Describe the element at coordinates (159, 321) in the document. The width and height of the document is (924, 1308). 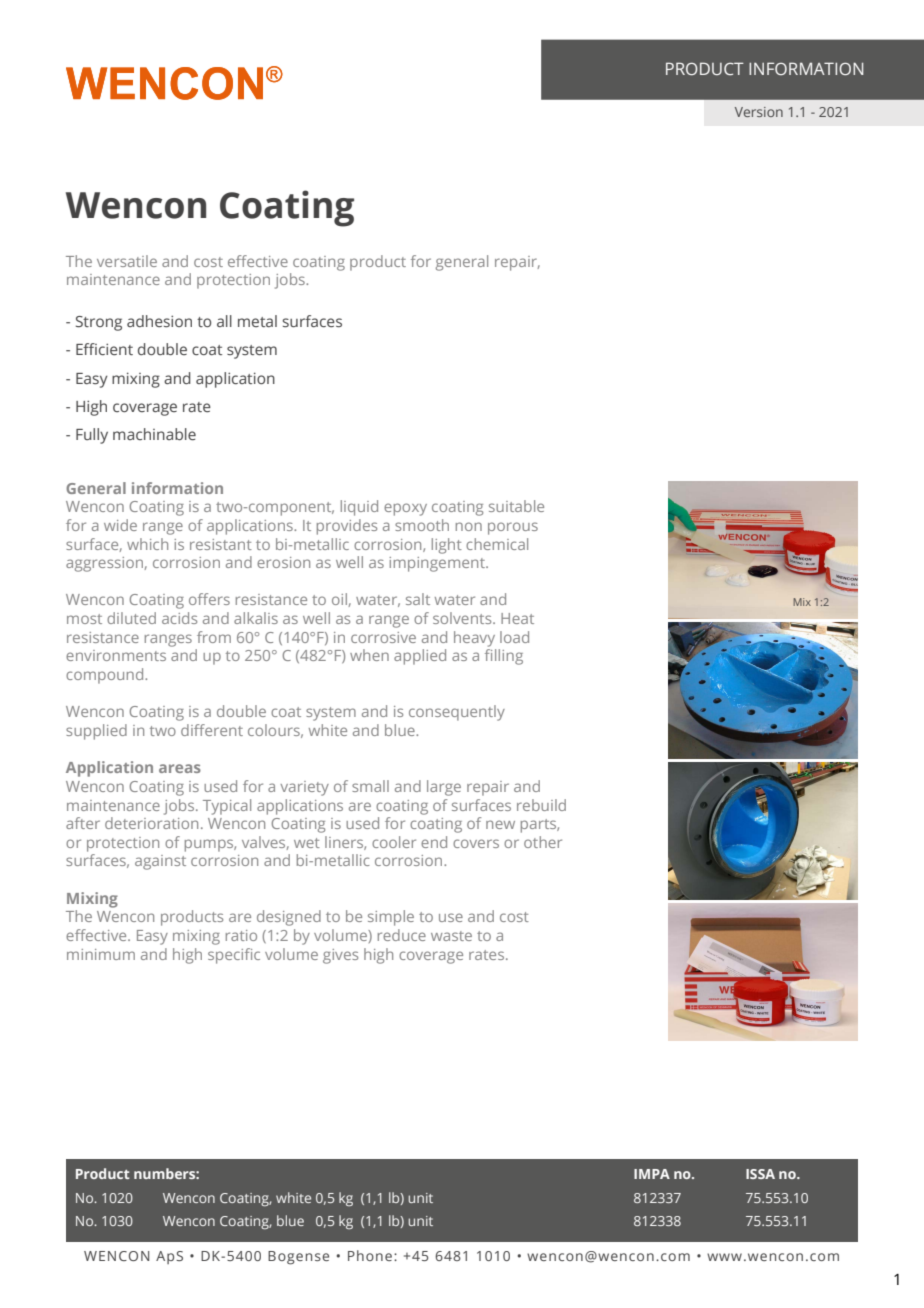
I see `adhesion` at that location.
